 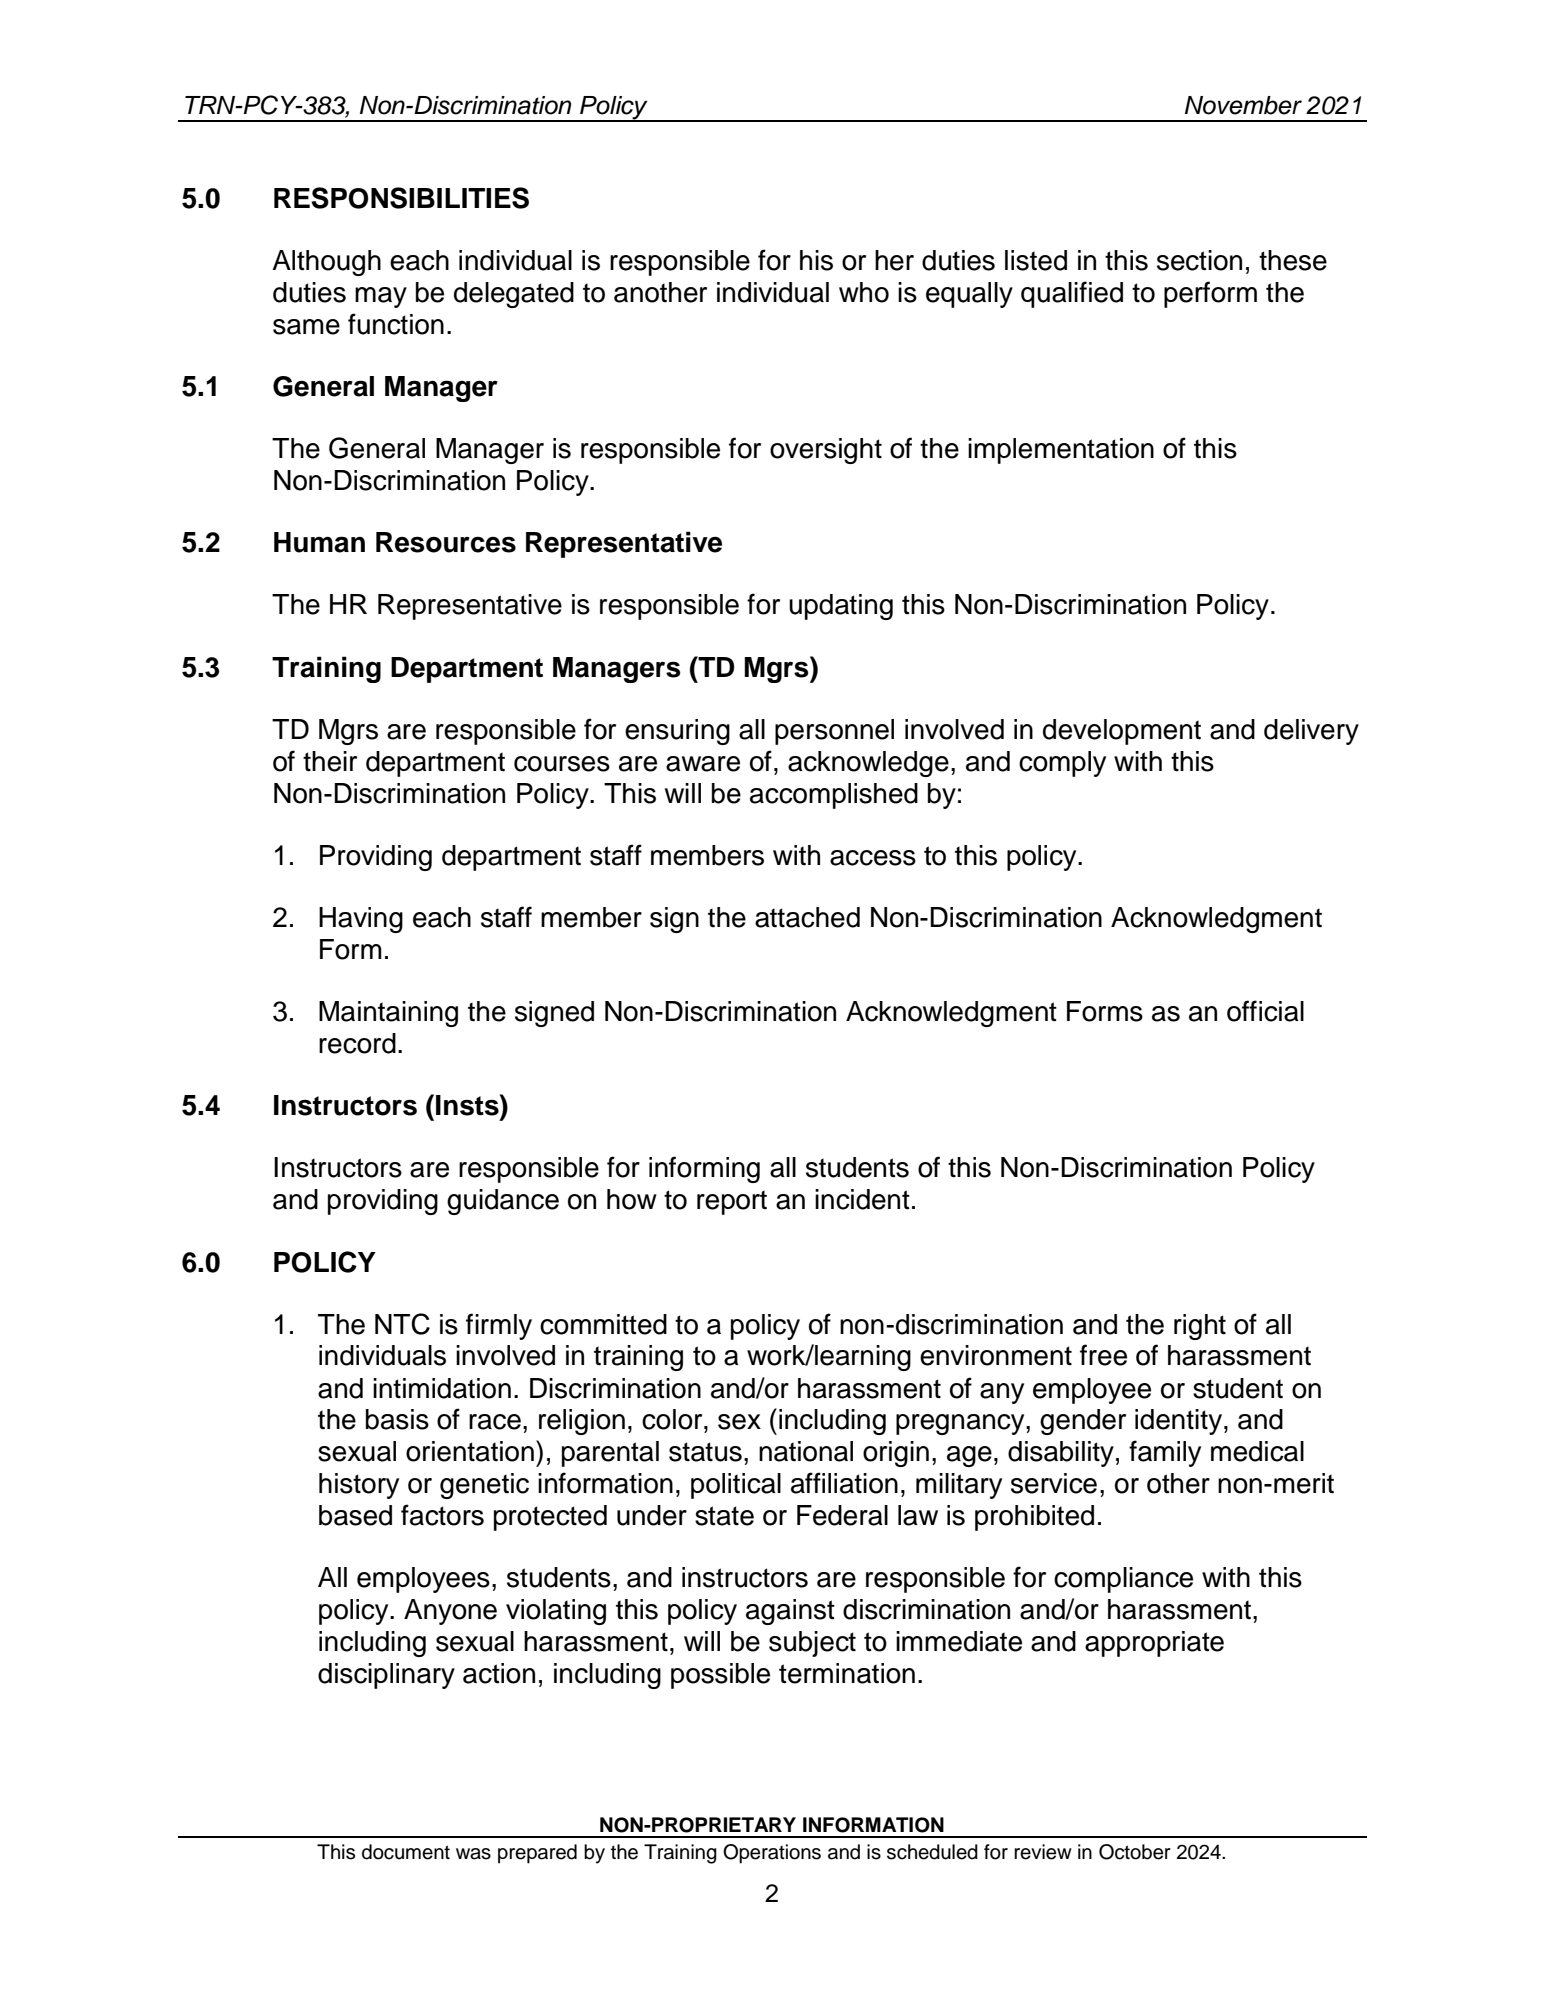 What do you see at coordinates (330, 761) in the screenshot?
I see `their` at bounding box center [330, 761].
